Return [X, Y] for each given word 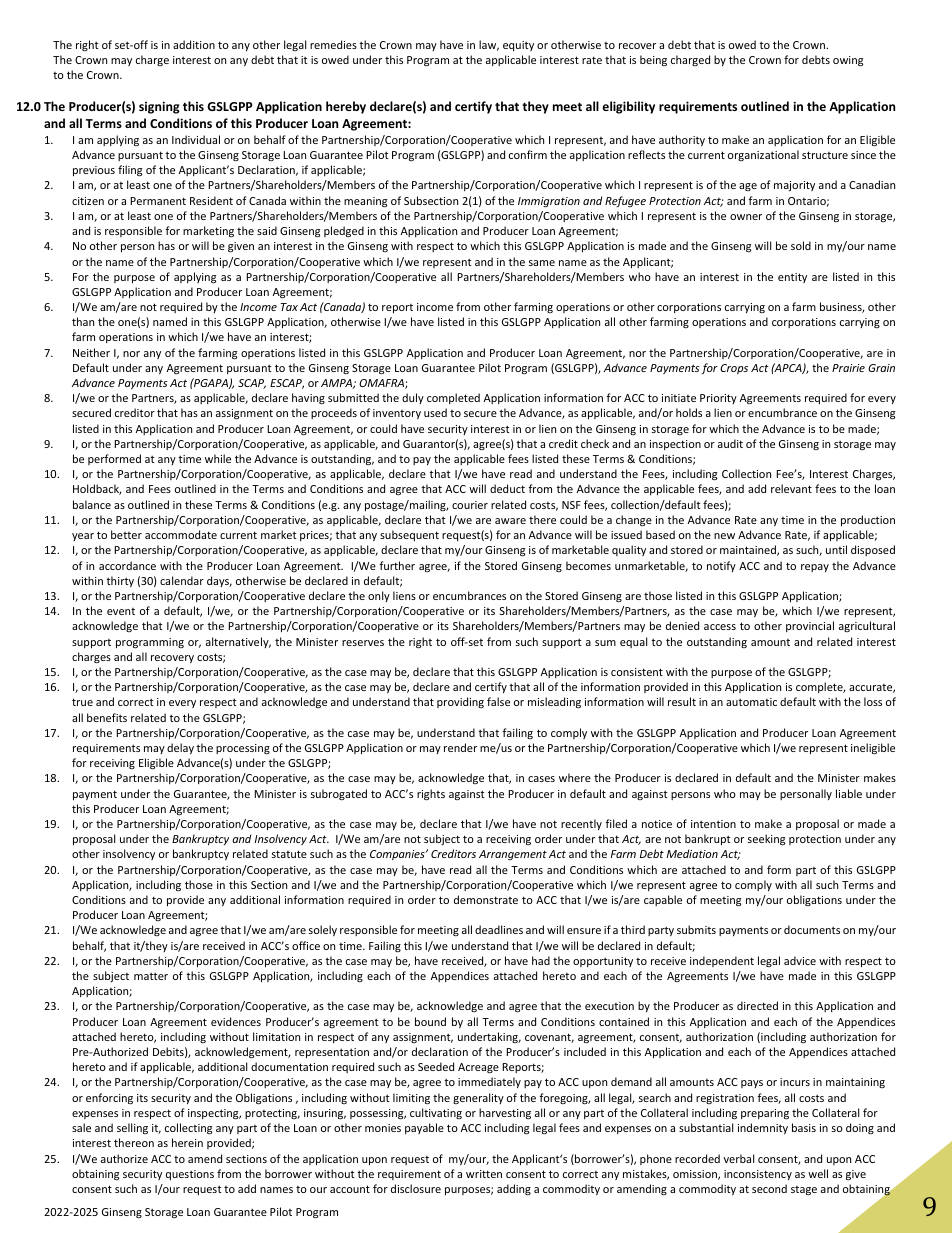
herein [187, 1142]
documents [812, 929]
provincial [810, 626]
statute [289, 854]
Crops [734, 369]
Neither [91, 352]
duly [413, 398]
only [379, 596]
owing [848, 61]
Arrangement [513, 855]
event [121, 611]
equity [518, 46]
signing [159, 107]
